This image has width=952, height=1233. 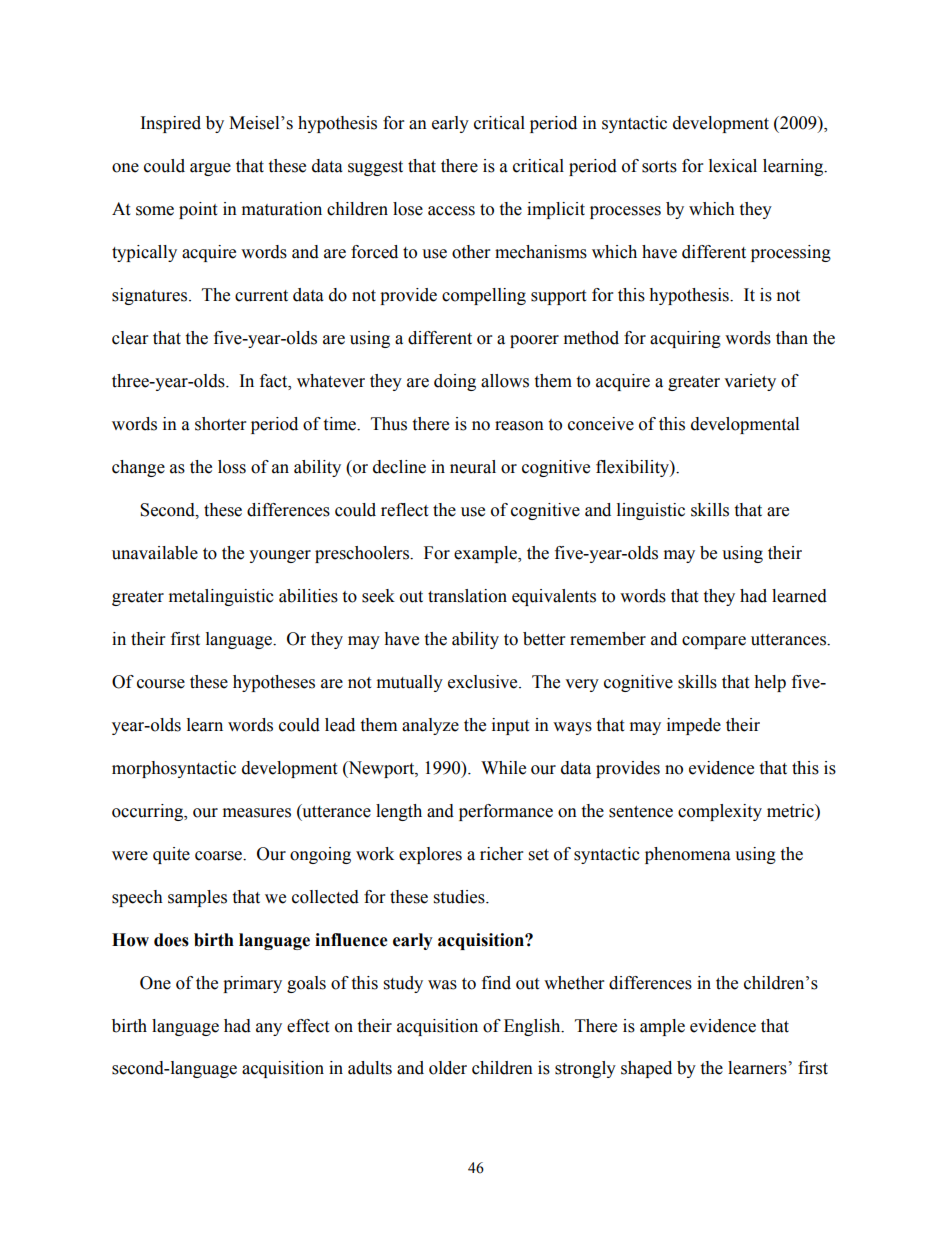 What do you see at coordinates (733, 166) in the image?
I see `lexical` at bounding box center [733, 166].
